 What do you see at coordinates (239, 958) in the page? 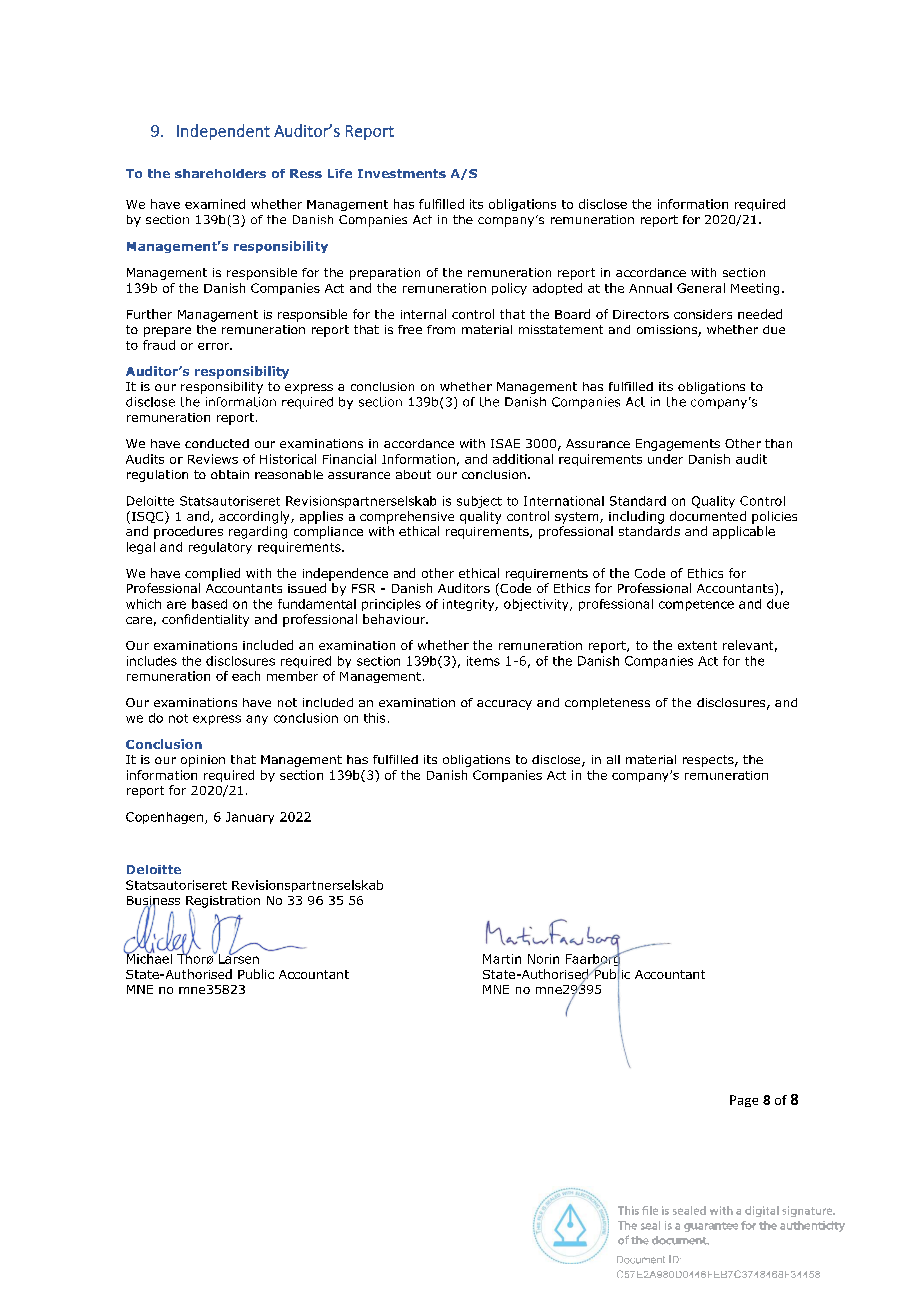
I see `Larsen` at bounding box center [239, 958].
